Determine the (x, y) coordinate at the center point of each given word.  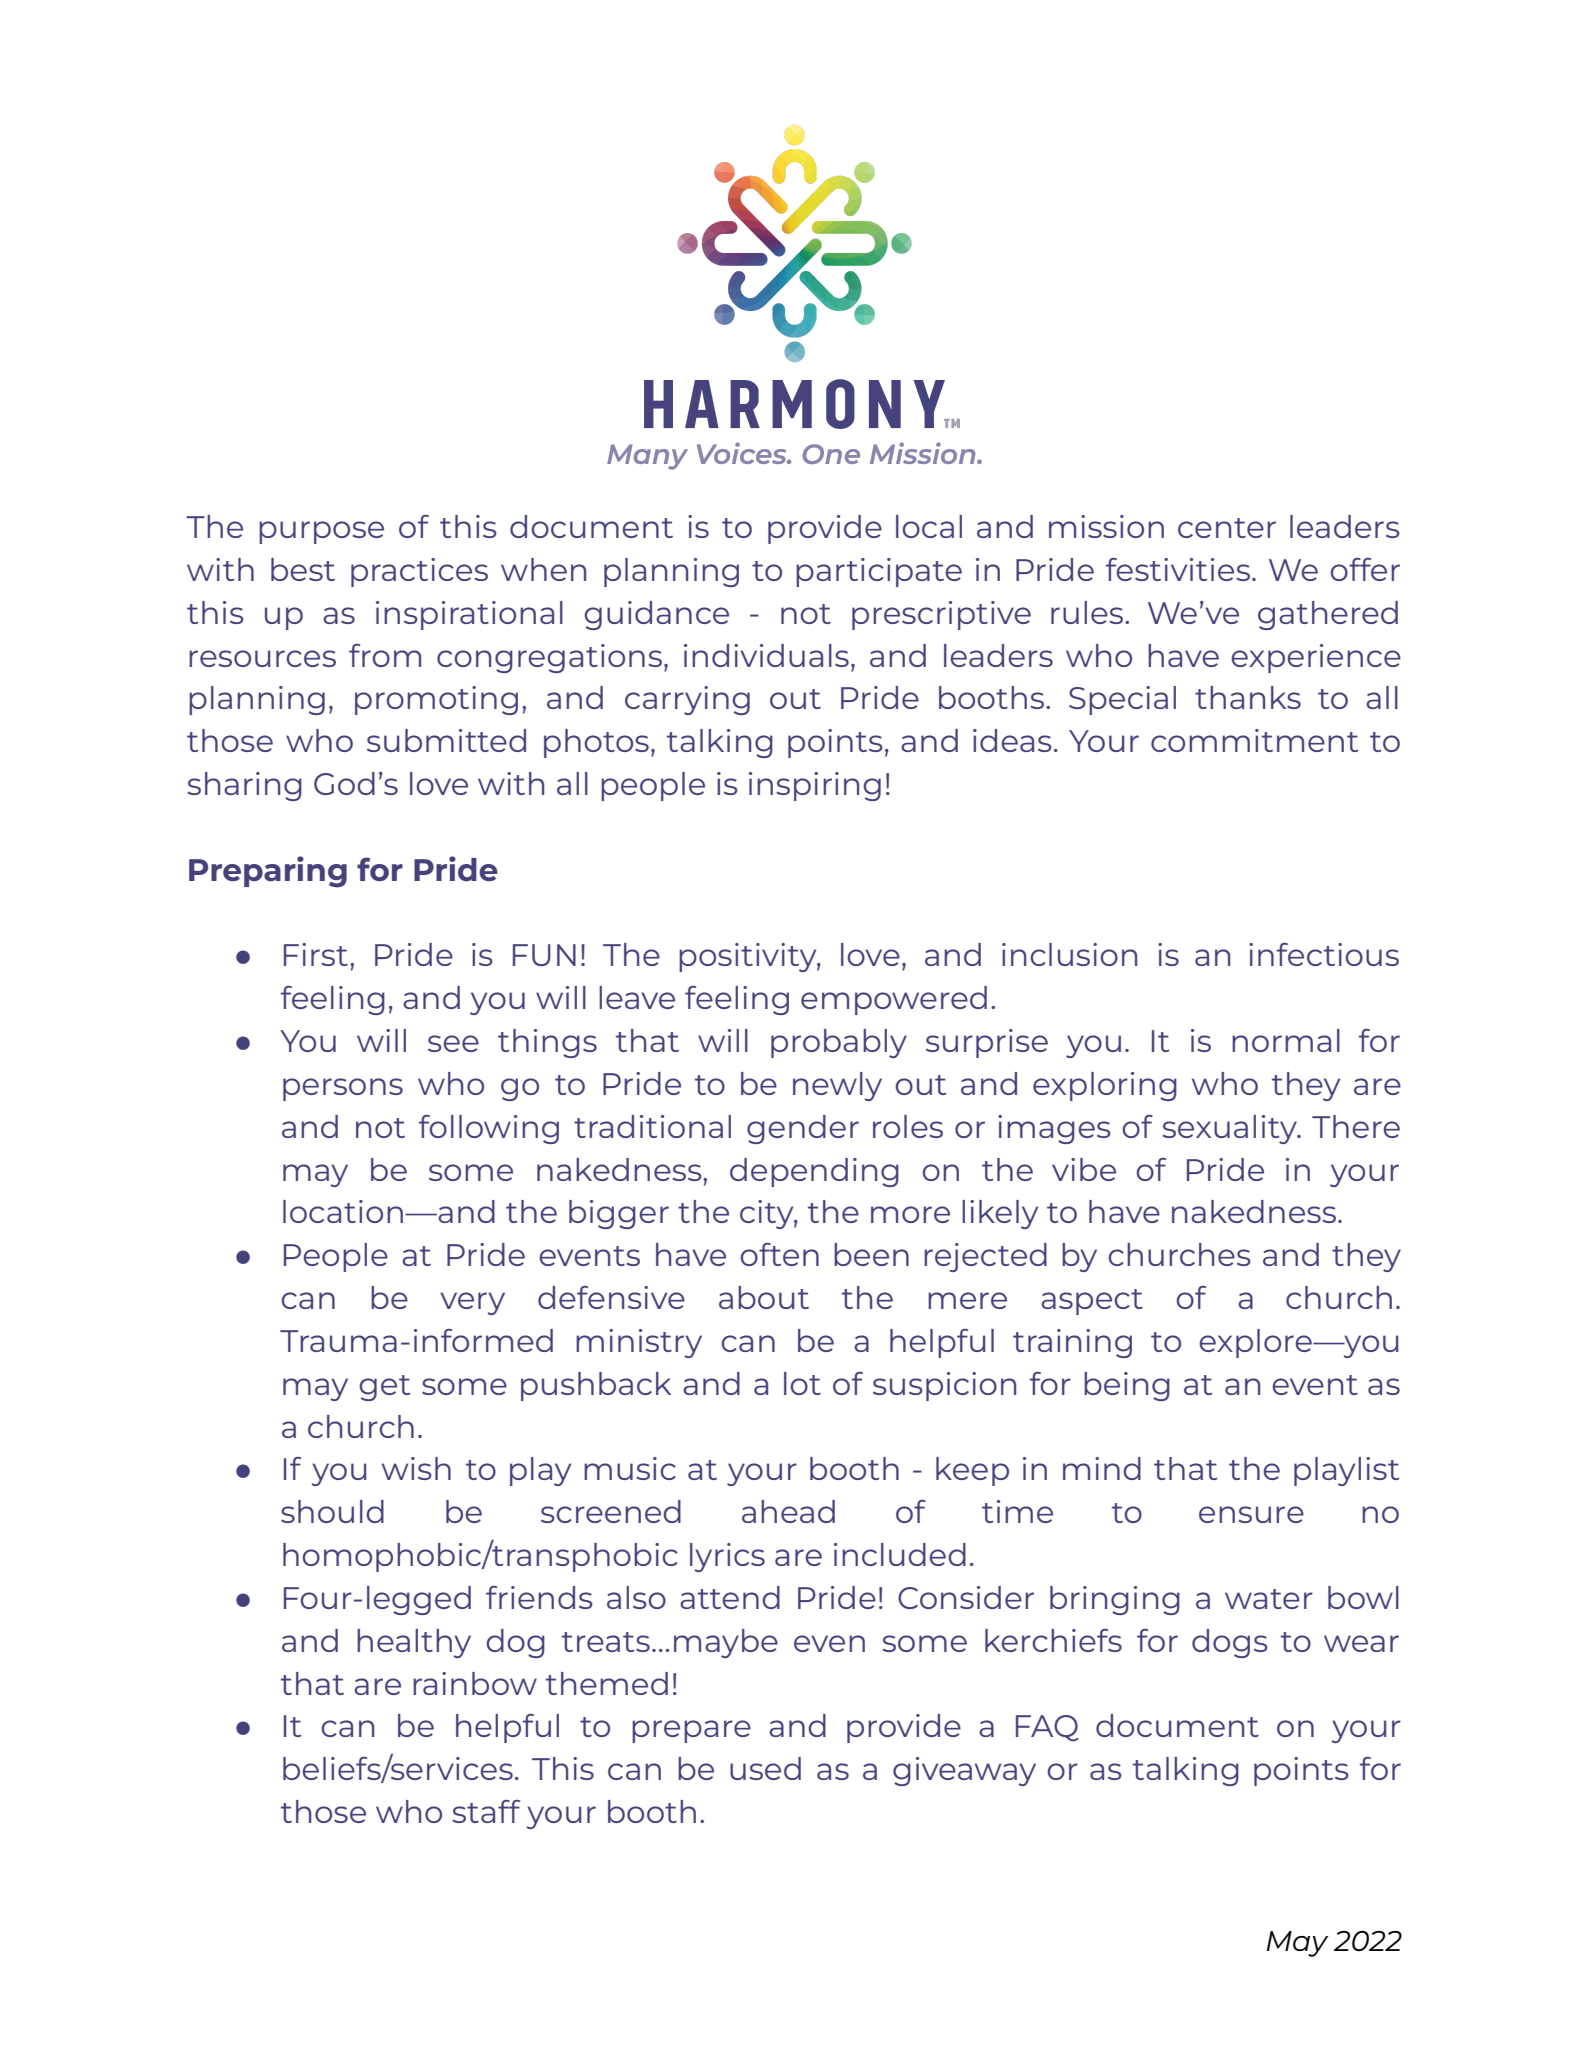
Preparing (268, 872)
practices (419, 572)
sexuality (1231, 1129)
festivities (1178, 569)
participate (879, 572)
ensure (1251, 1514)
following (489, 1129)
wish (416, 1468)
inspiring (815, 786)
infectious (1324, 954)
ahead (788, 1511)
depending (814, 1172)
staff (486, 1811)
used (765, 1768)
